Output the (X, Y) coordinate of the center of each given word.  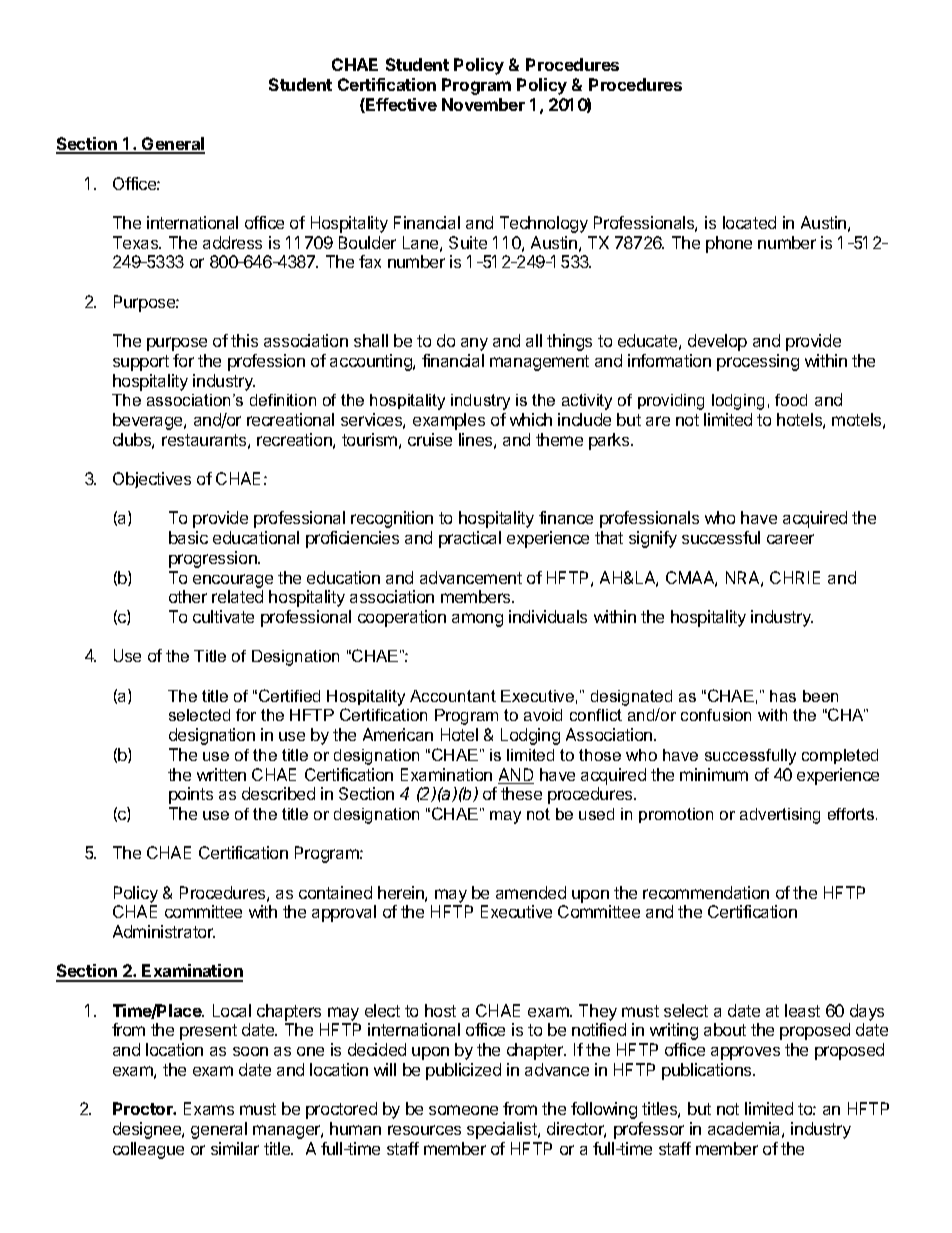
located (749, 222)
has (783, 696)
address (232, 242)
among (477, 620)
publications (708, 1071)
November (483, 104)
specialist (503, 1130)
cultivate (223, 616)
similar (235, 1148)
